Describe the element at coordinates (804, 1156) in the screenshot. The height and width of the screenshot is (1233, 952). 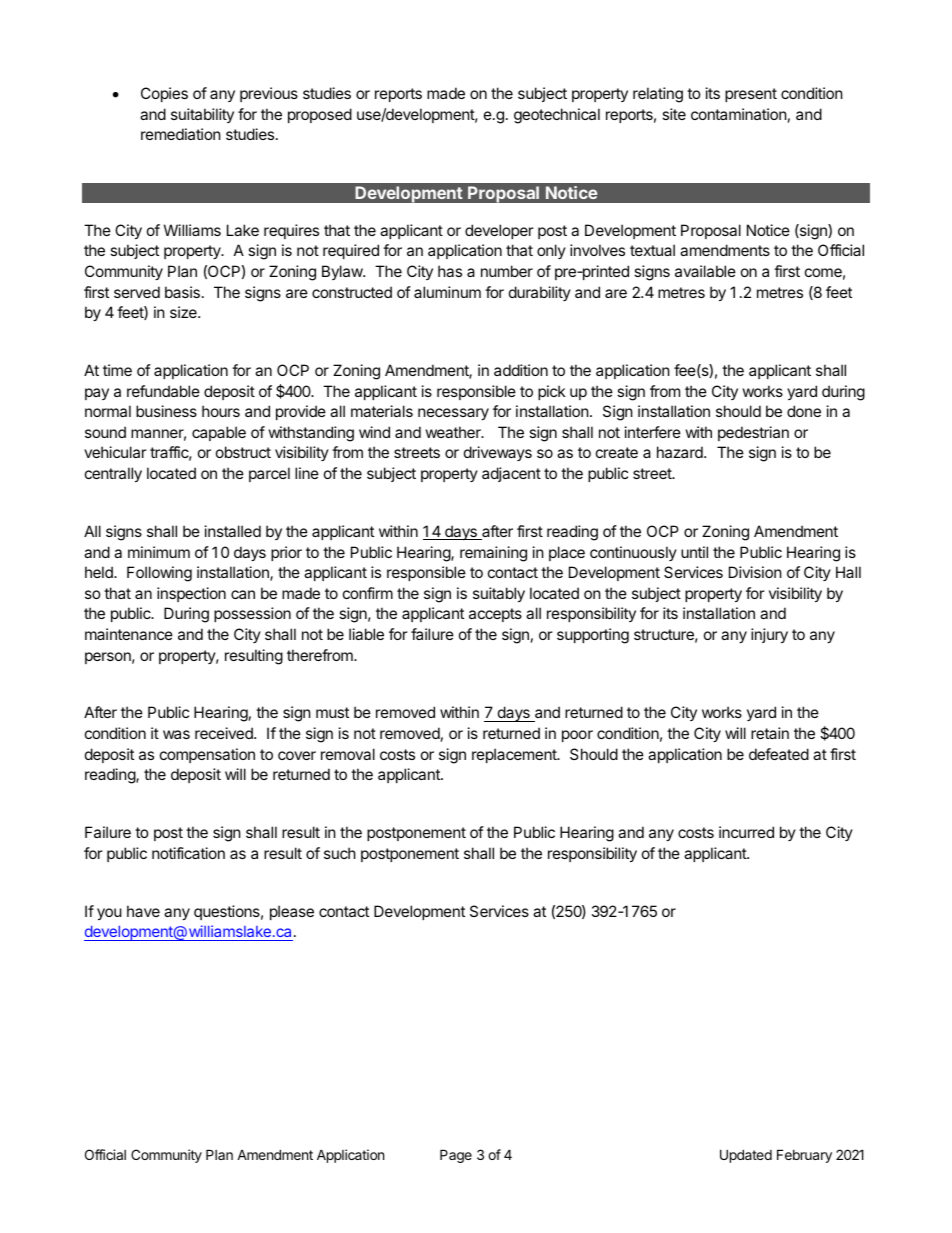
I see `February` at that location.
